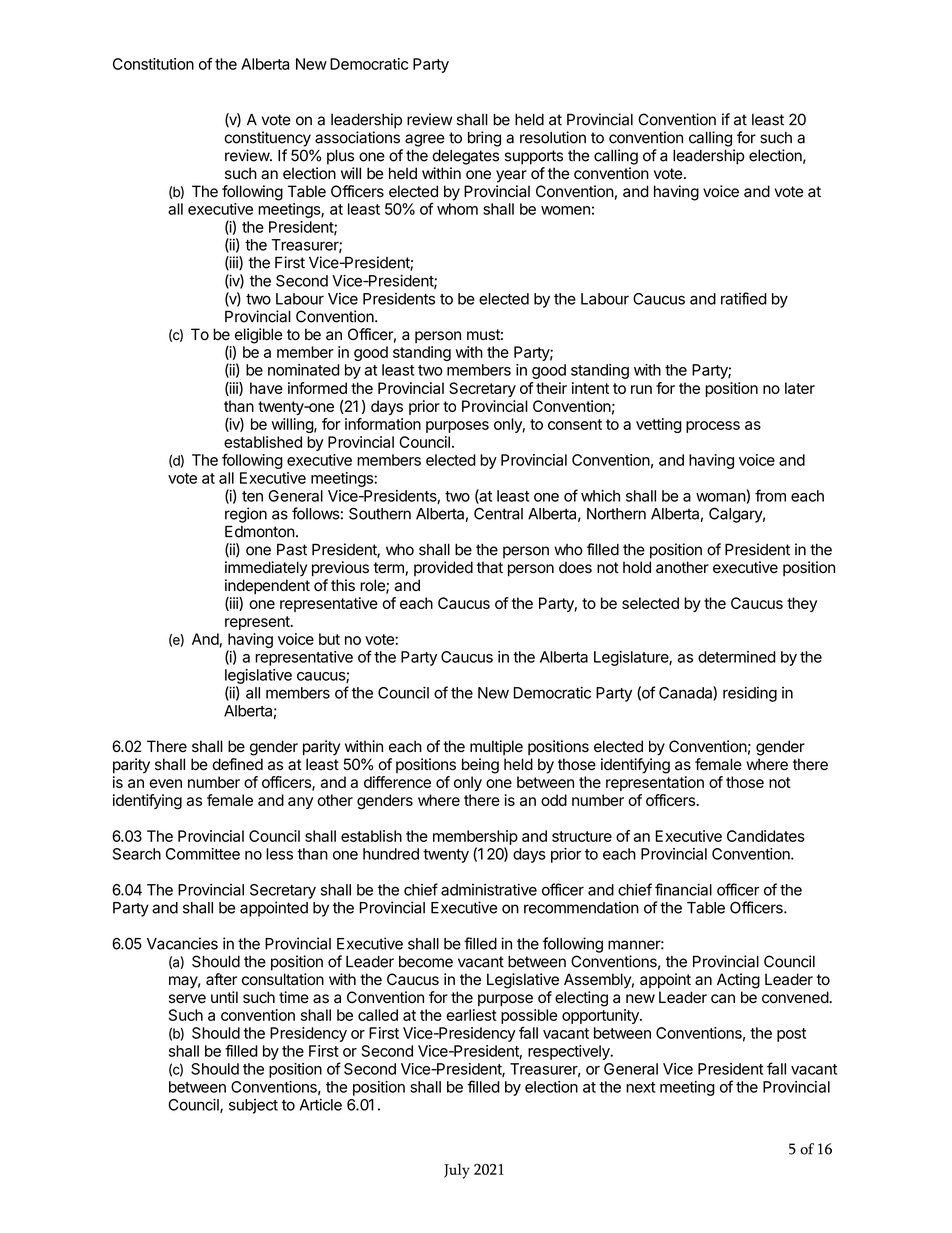 The height and width of the screenshot is (1233, 952). Describe the element at coordinates (640, 1087) in the screenshot. I see `next` at that location.
